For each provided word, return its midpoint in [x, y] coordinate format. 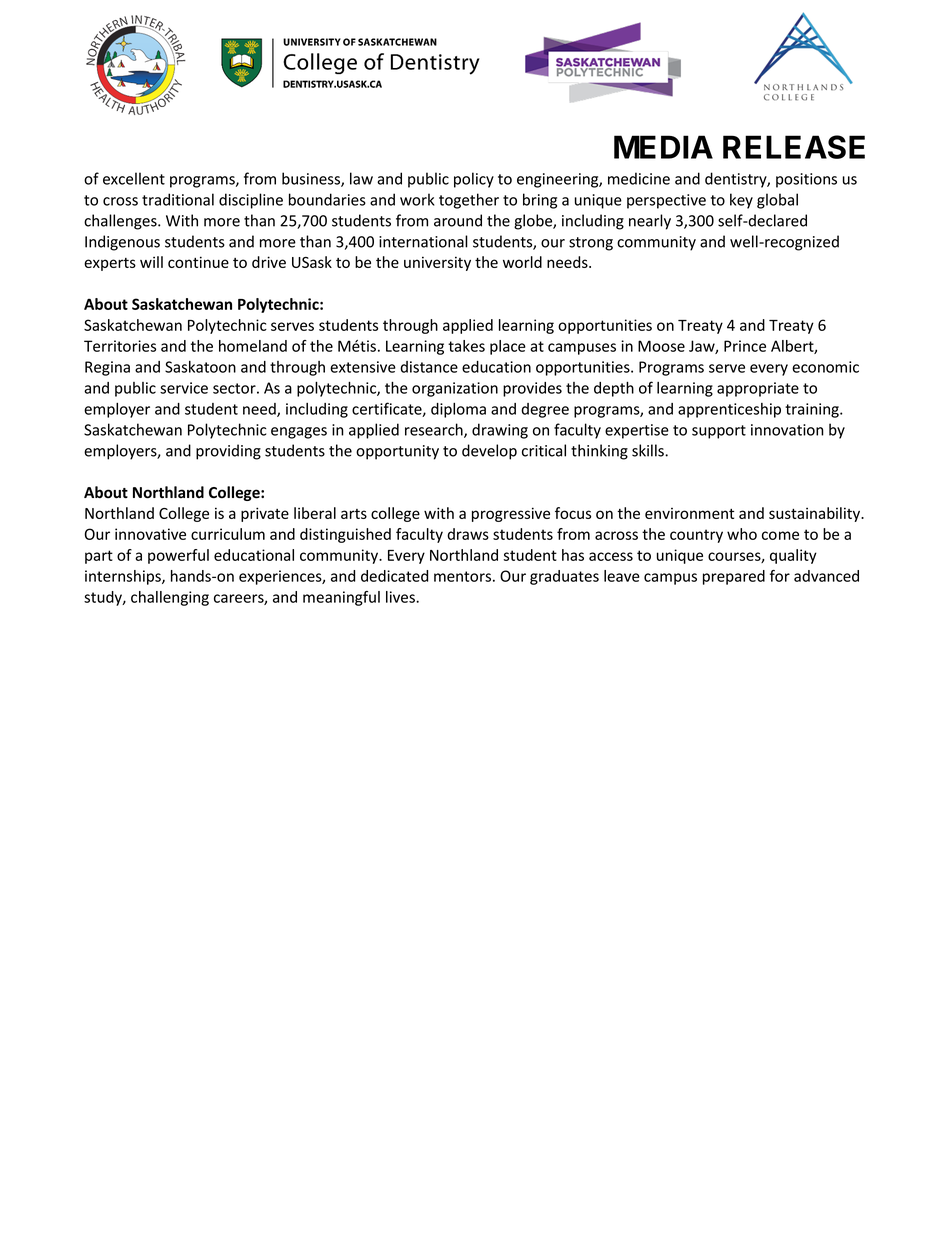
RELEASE [794, 147]
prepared [734, 577]
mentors [462, 576]
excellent [134, 178]
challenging [170, 598]
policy [474, 180]
